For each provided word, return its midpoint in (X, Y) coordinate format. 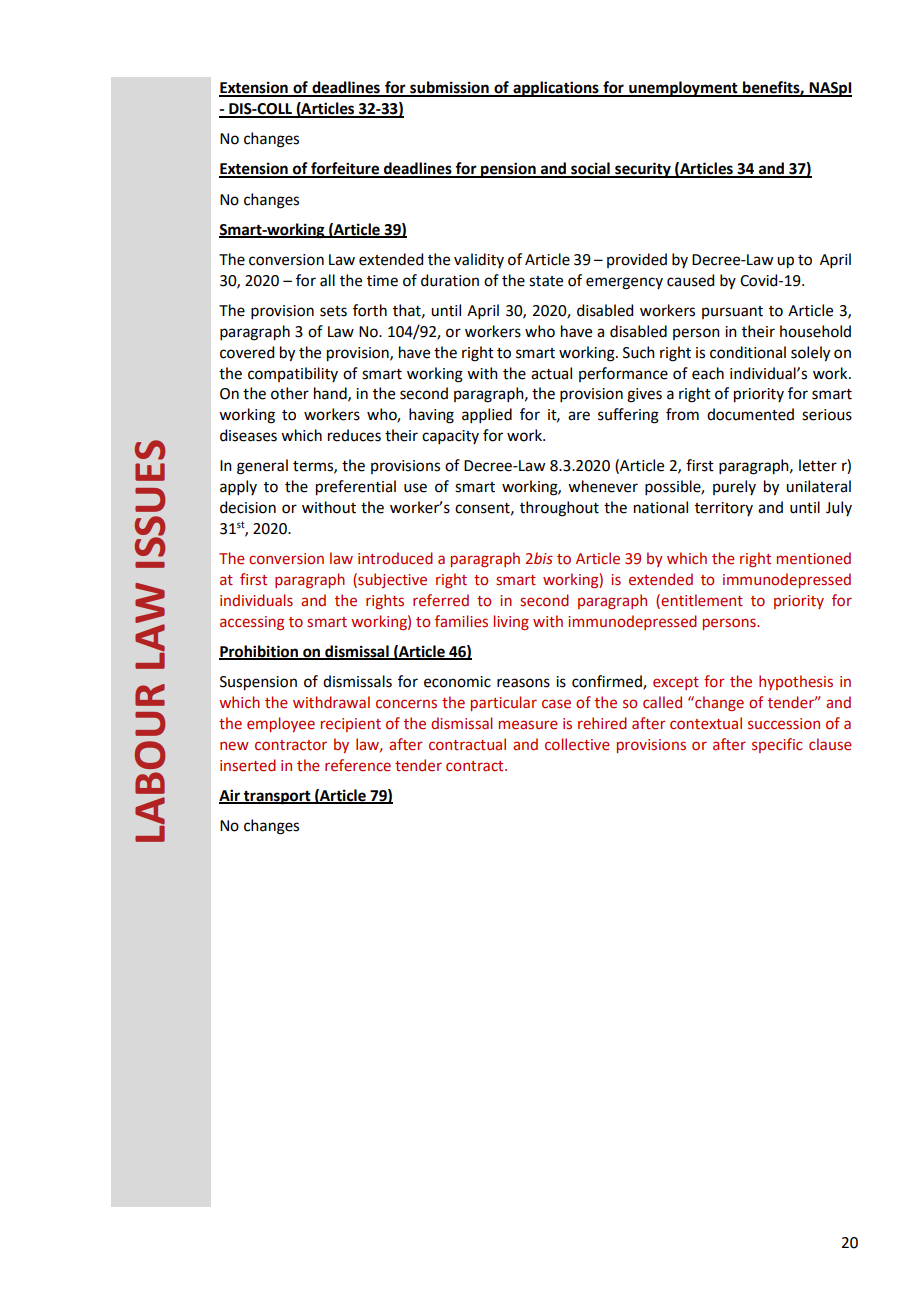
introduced (395, 558)
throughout (559, 509)
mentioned (814, 558)
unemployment (683, 89)
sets (333, 311)
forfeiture (345, 169)
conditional (748, 352)
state (546, 281)
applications (556, 89)
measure (528, 725)
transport (277, 798)
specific (777, 745)
